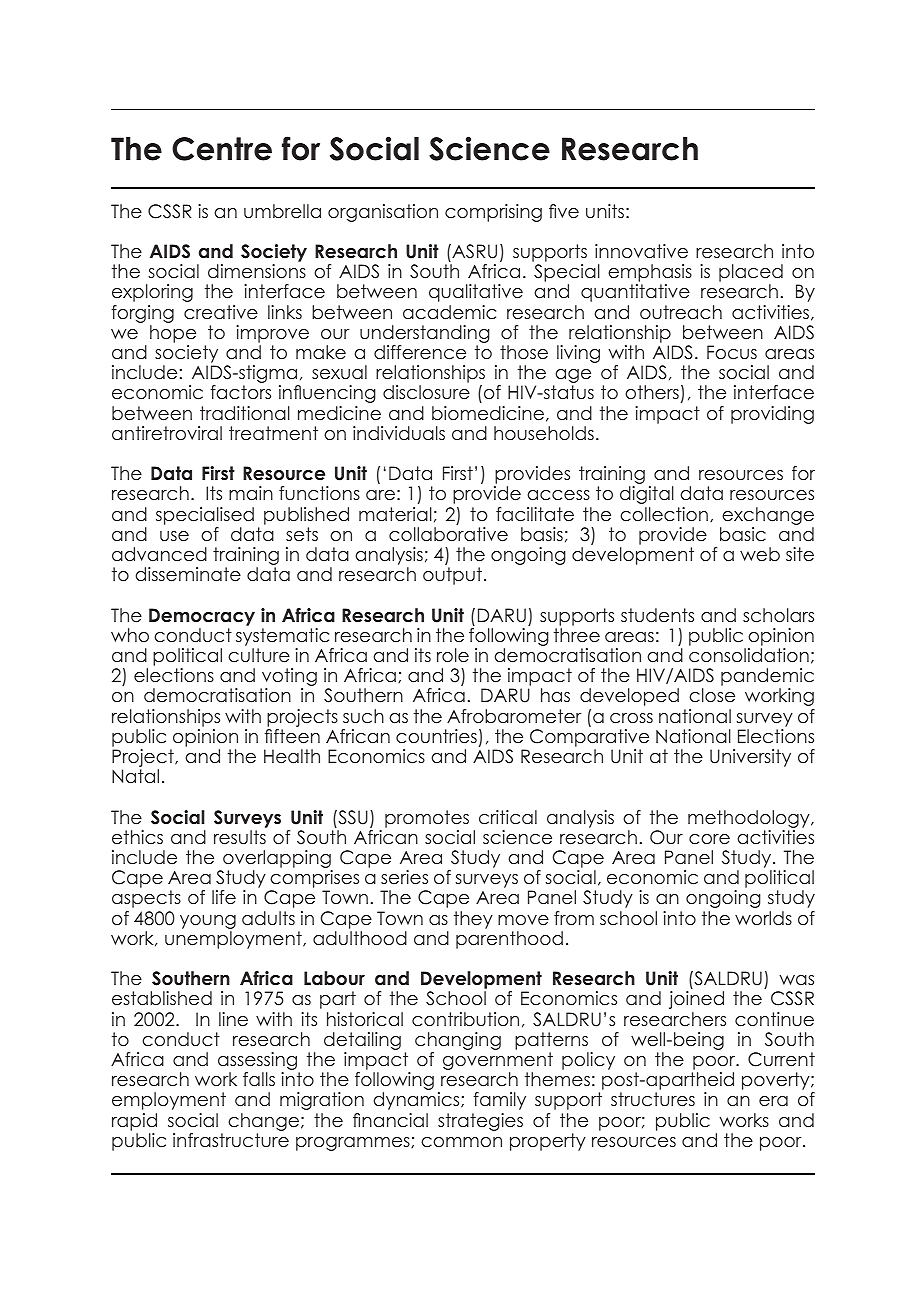 The image size is (924, 1308). I want to click on collaborative, so click(448, 534).
